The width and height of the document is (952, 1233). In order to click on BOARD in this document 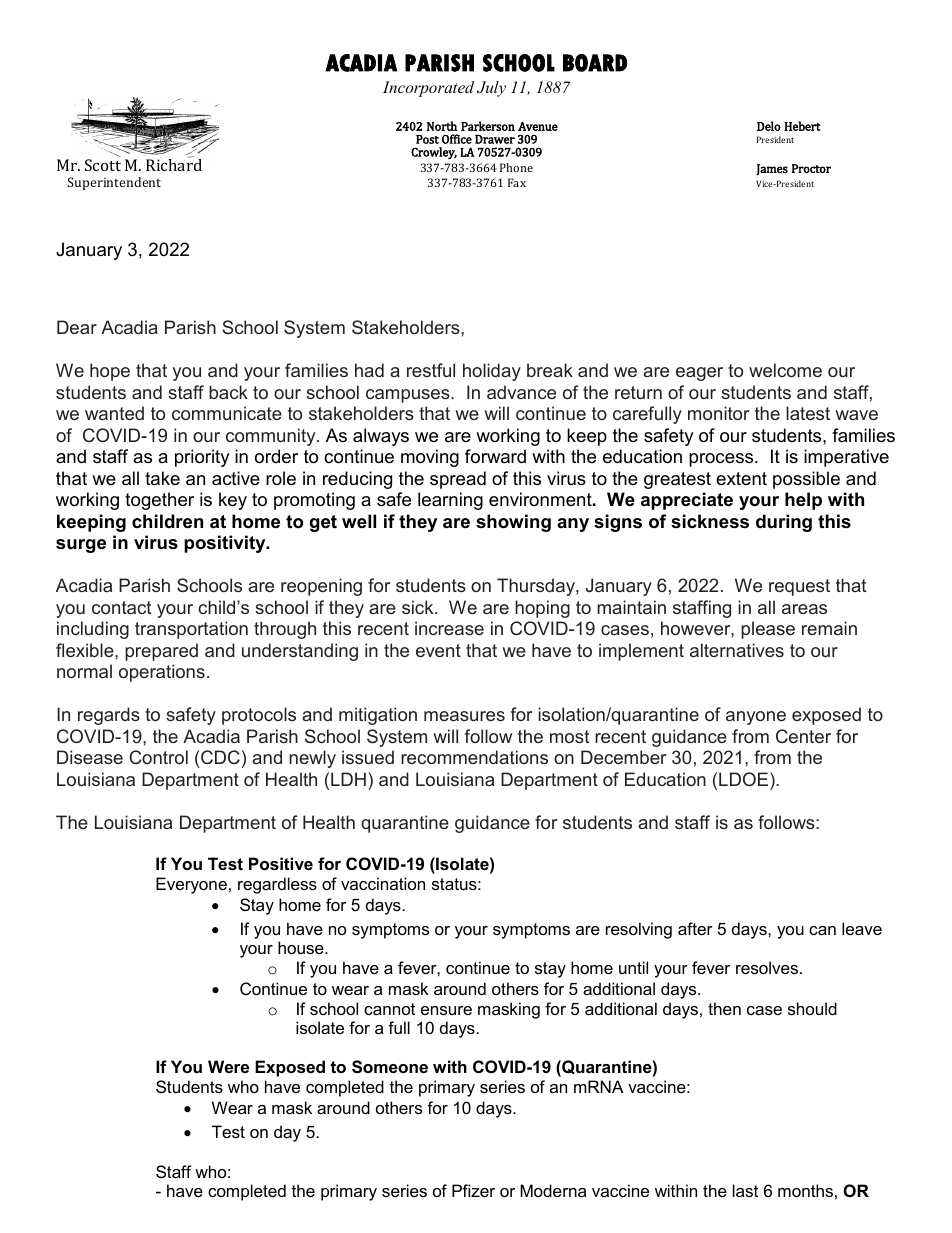, I will do `click(595, 63)`.
